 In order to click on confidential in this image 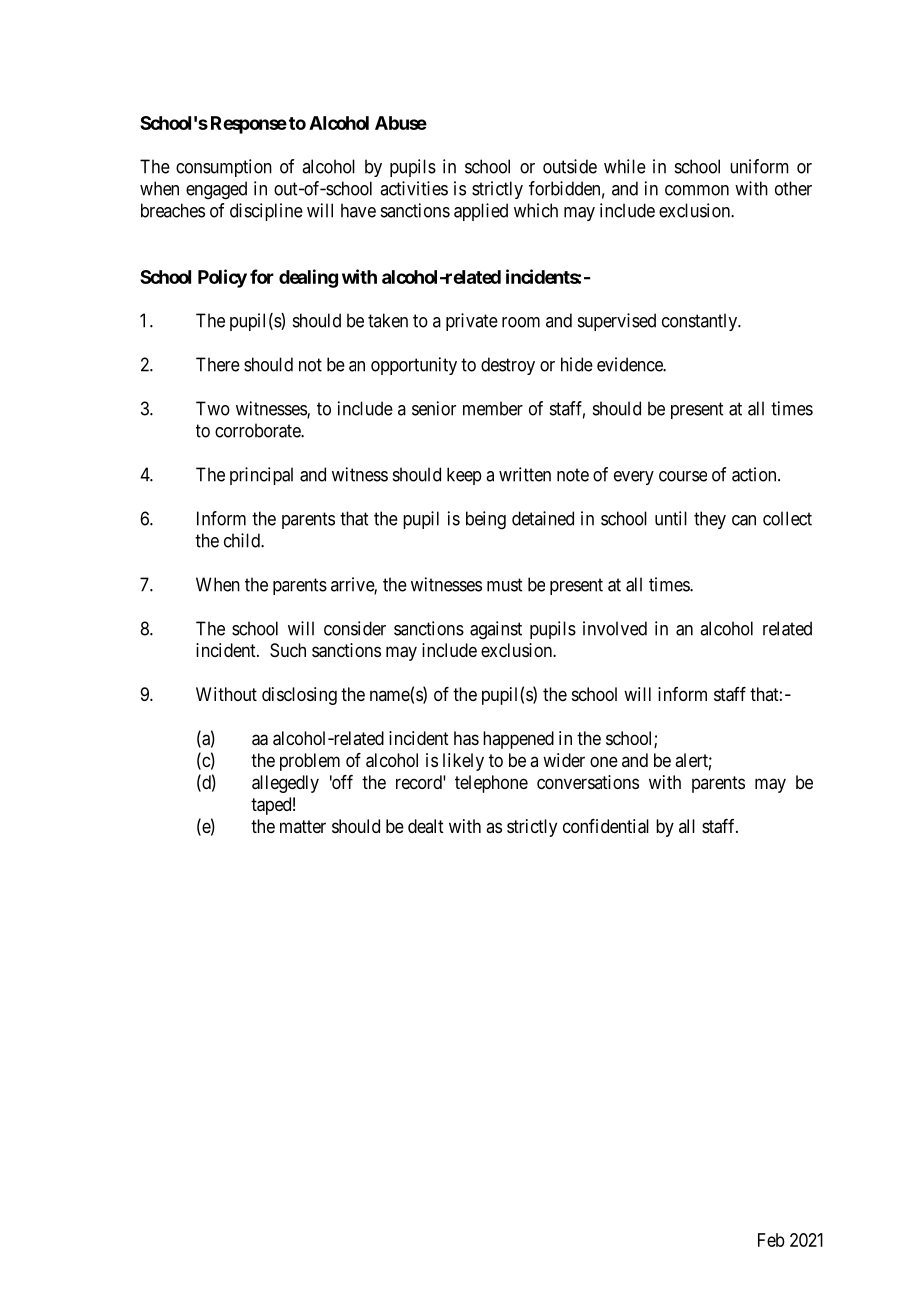, I will do `click(606, 826)`.
